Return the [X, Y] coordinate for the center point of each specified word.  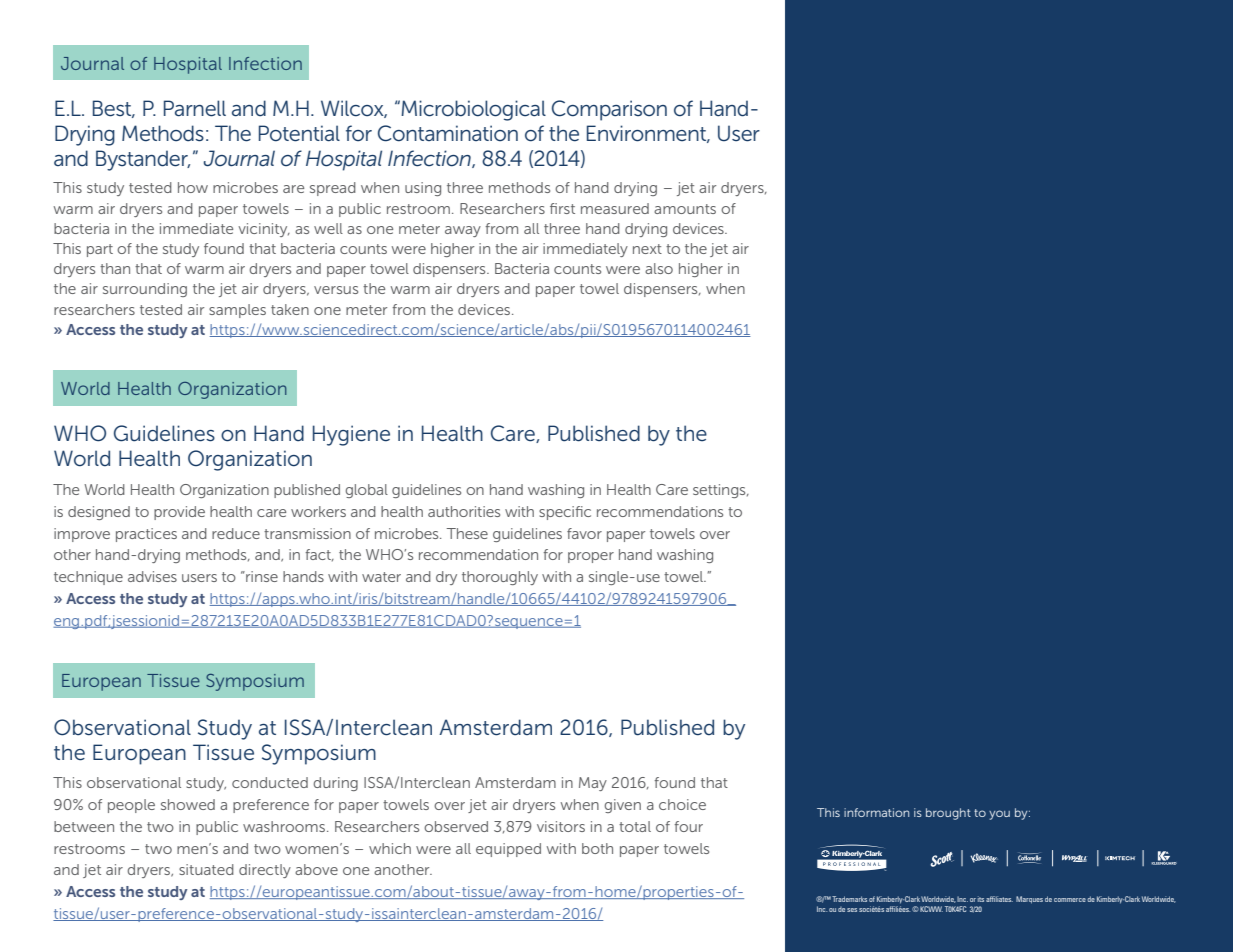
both [597, 848]
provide [179, 513]
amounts [685, 209]
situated [206, 869]
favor [584, 533]
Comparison [609, 110]
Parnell [195, 108]
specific [565, 513]
